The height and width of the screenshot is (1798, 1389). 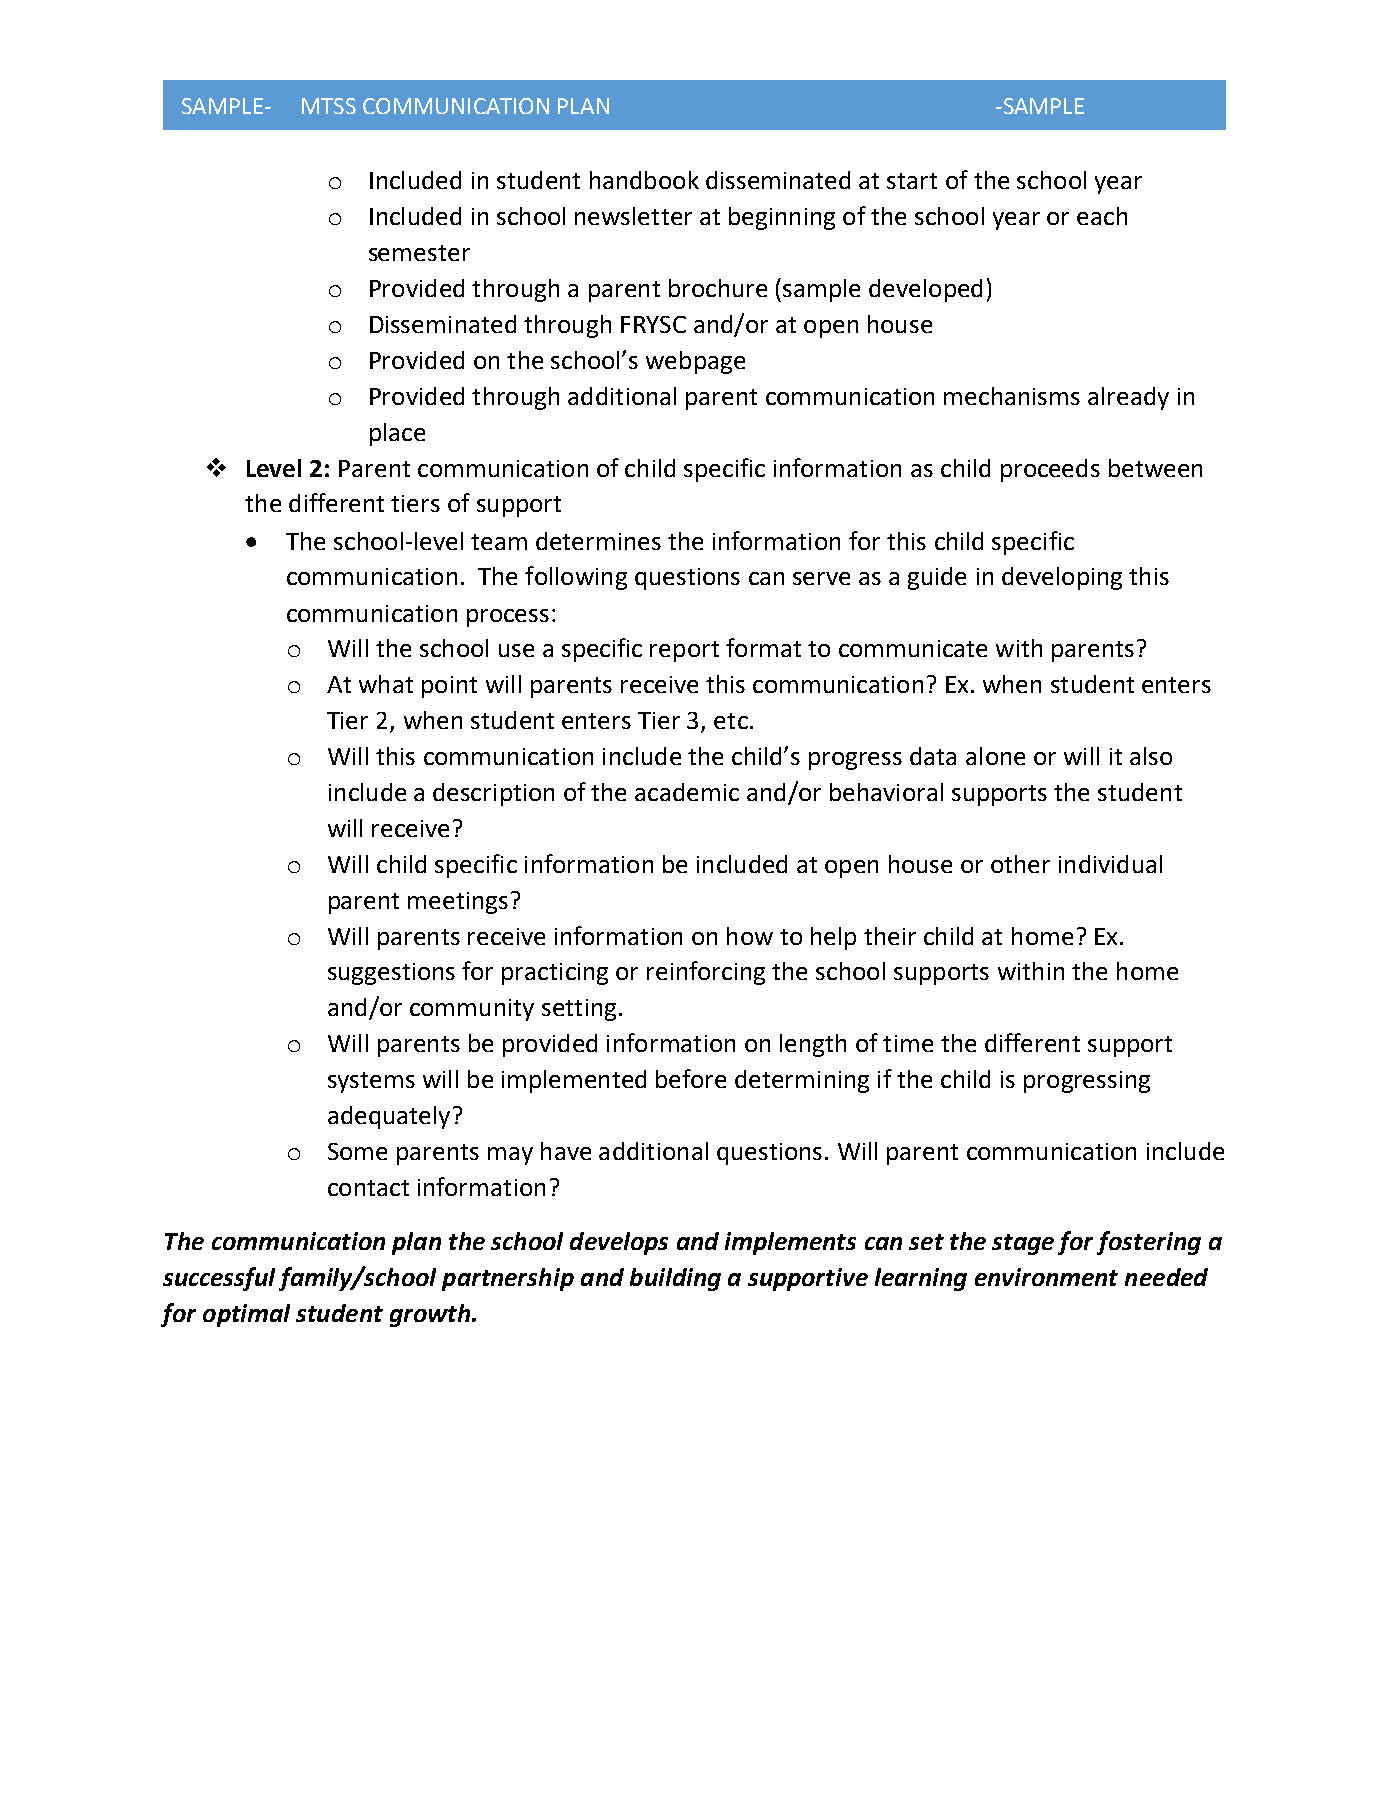 I want to click on reinforcing, so click(x=706, y=973).
